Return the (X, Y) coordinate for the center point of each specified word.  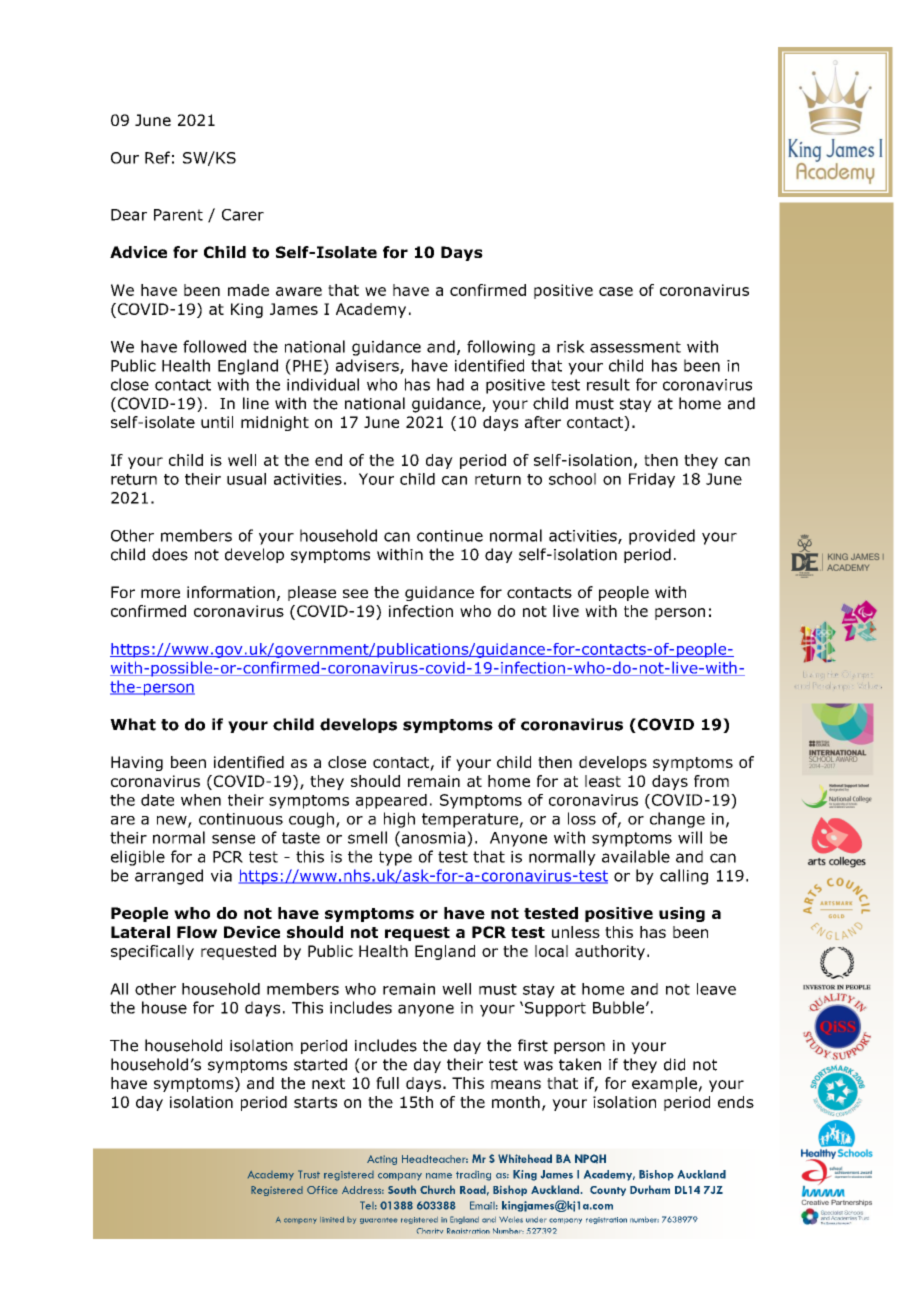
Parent (178, 215)
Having (137, 763)
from (711, 781)
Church (437, 1189)
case (616, 291)
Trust (309, 1174)
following (501, 348)
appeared (391, 801)
